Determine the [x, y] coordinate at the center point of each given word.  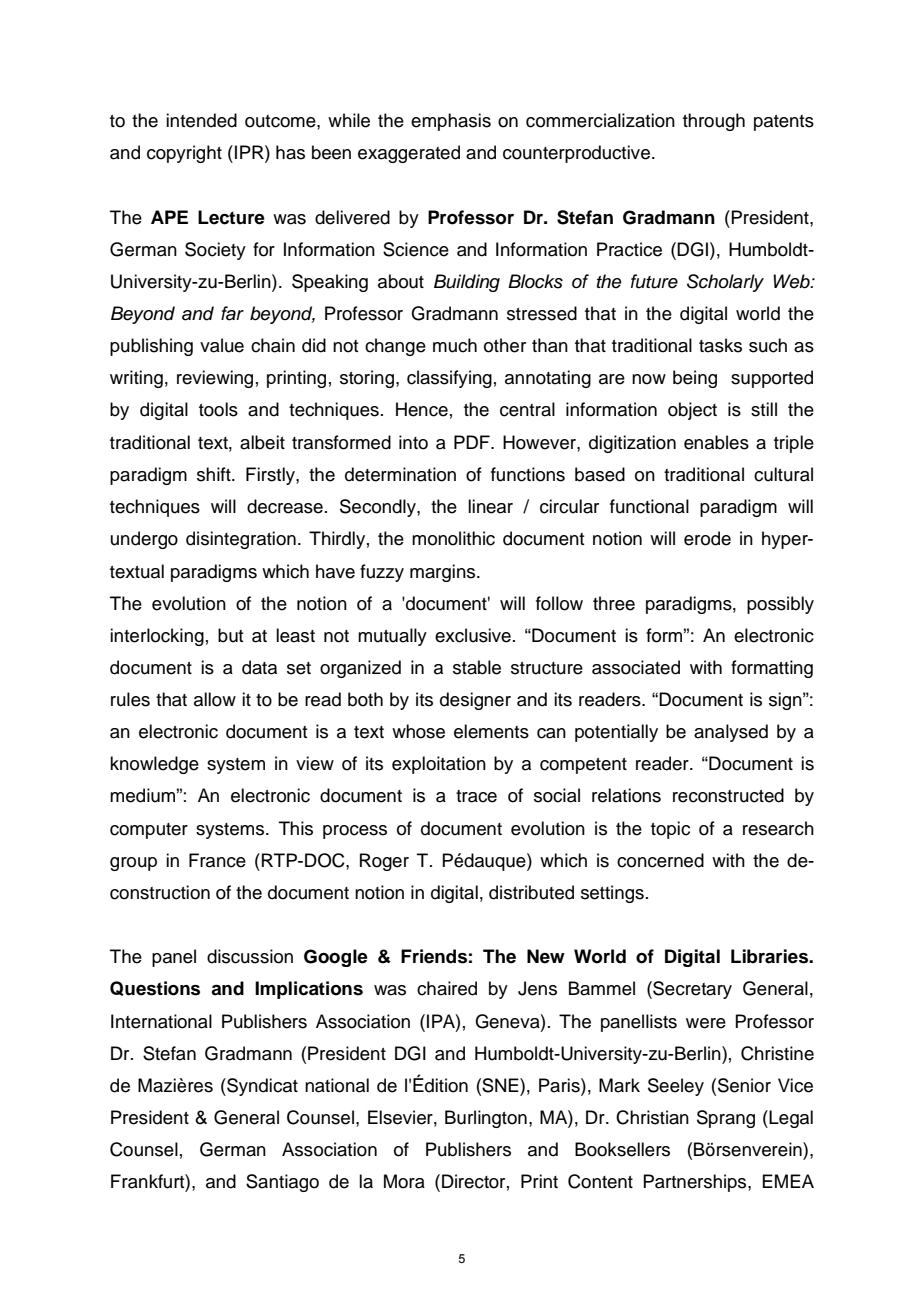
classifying [449, 379]
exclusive [473, 635]
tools [218, 409]
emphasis [451, 122]
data [259, 667]
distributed [531, 892]
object [692, 411]
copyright [184, 154]
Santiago [282, 1183]
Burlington [486, 1119]
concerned [660, 860]
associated [636, 667]
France [217, 860]
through [714, 122]
